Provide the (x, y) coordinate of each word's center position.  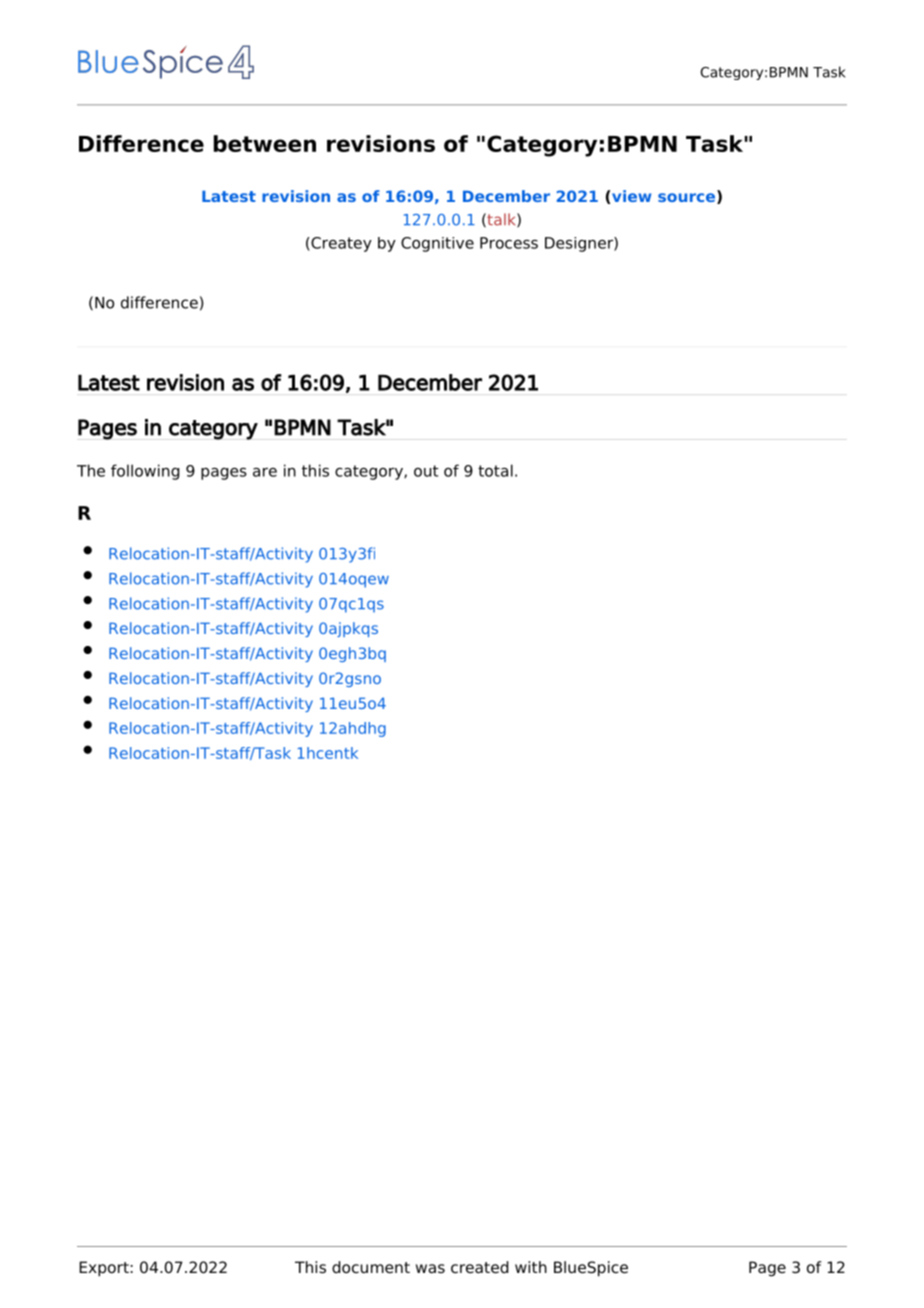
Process (509, 243)
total (495, 470)
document (371, 1267)
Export (104, 1269)
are (265, 472)
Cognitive (437, 244)
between (265, 143)
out (426, 471)
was (430, 1268)
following (145, 472)
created (480, 1267)
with (531, 1267)
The (91, 470)
